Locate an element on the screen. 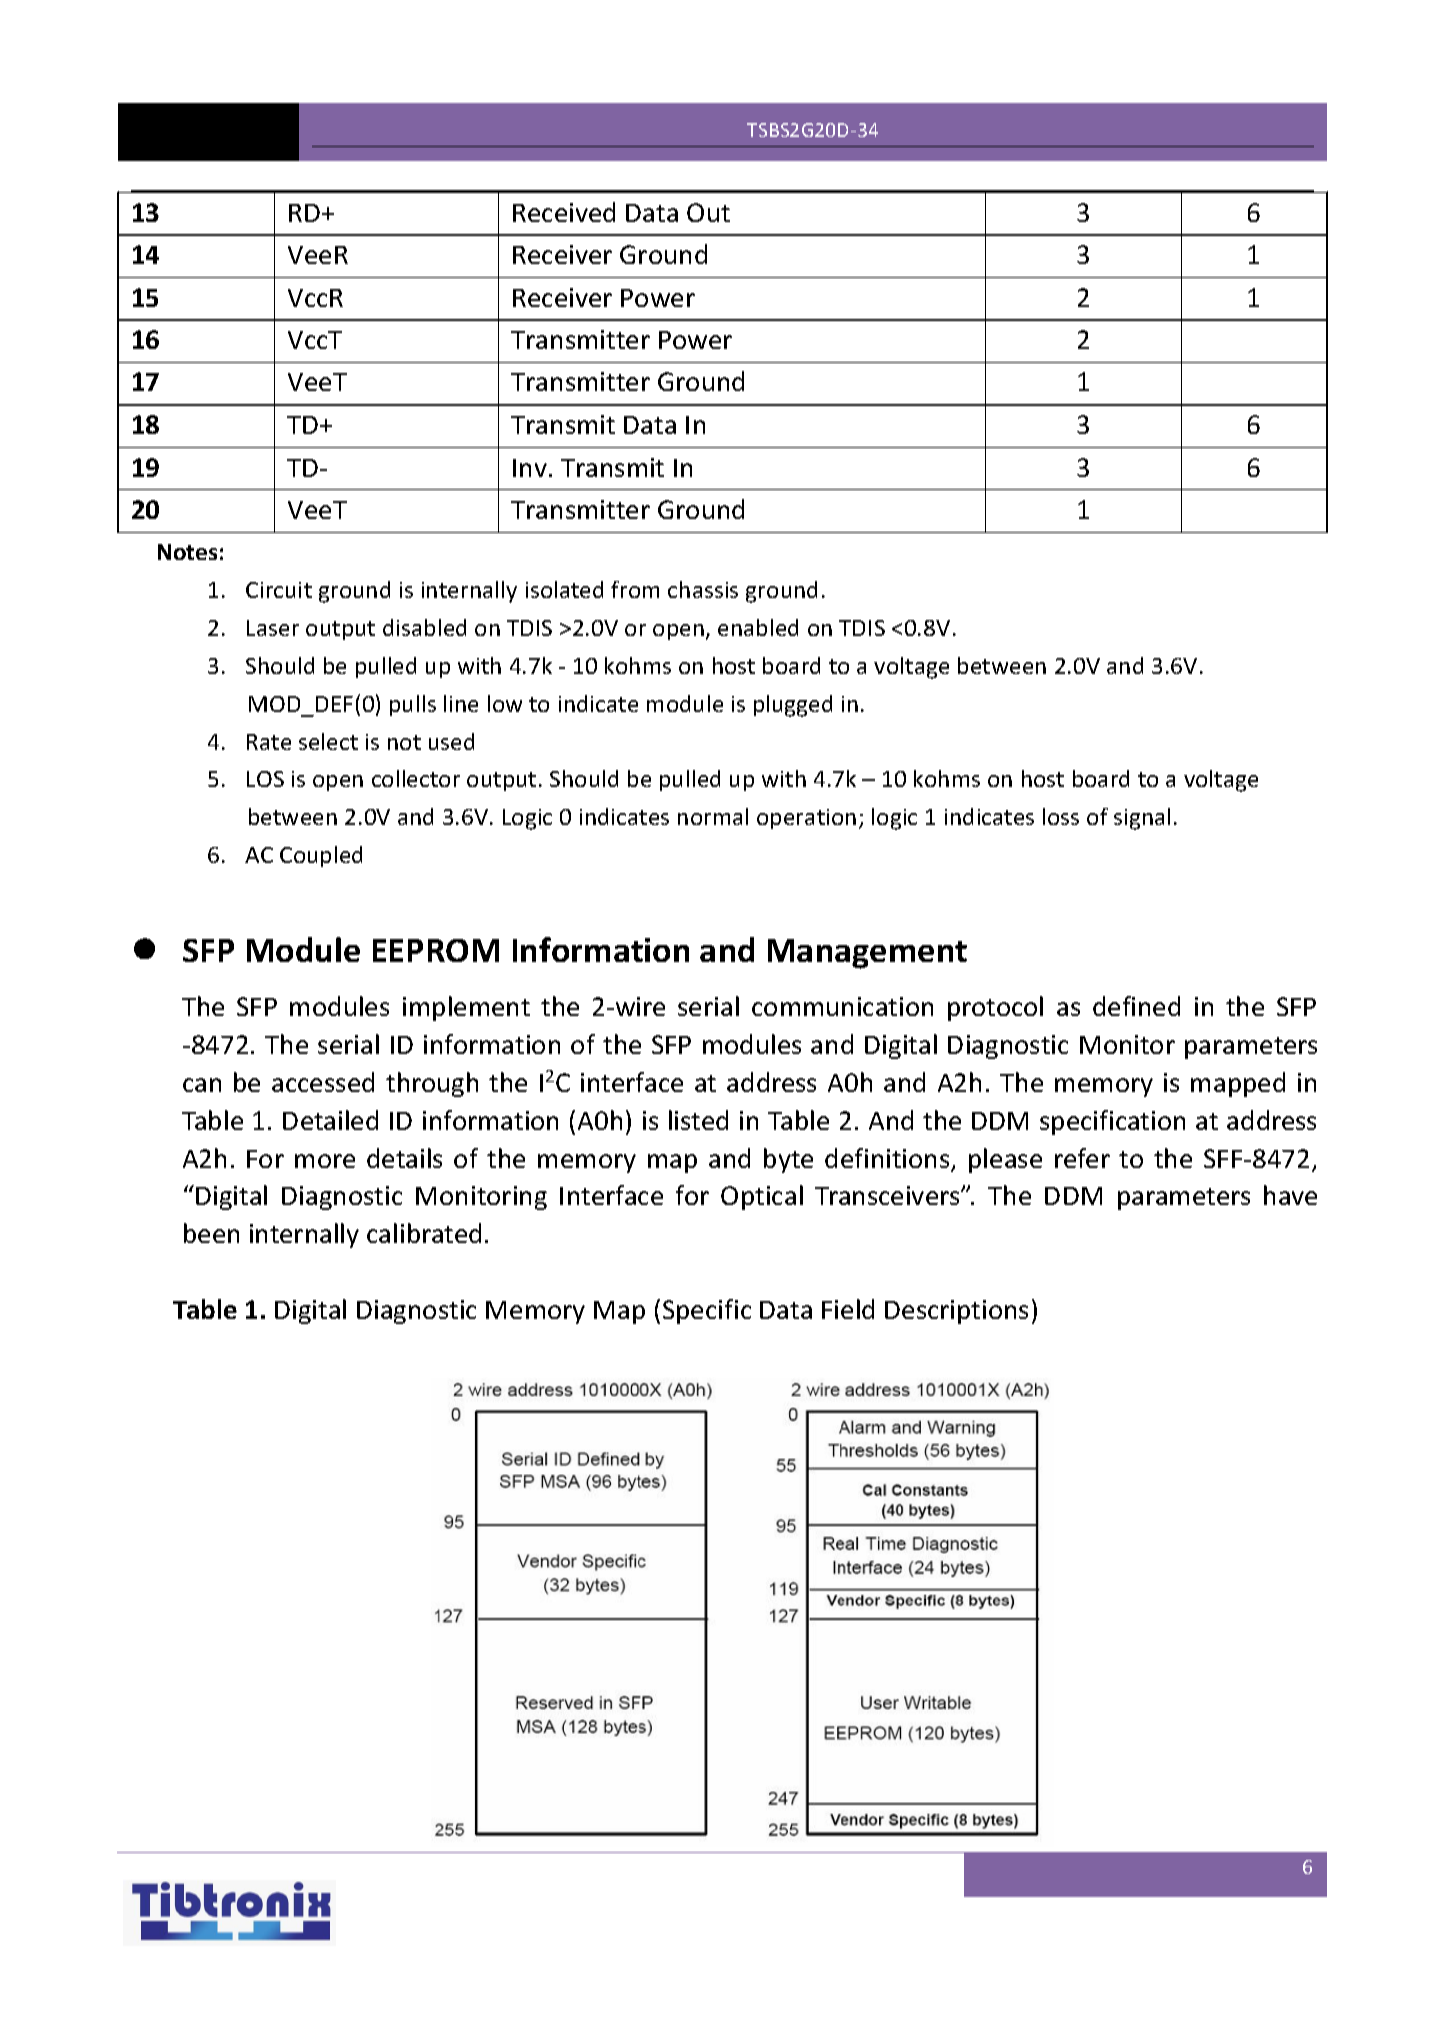  chassis is located at coordinates (703, 589).
